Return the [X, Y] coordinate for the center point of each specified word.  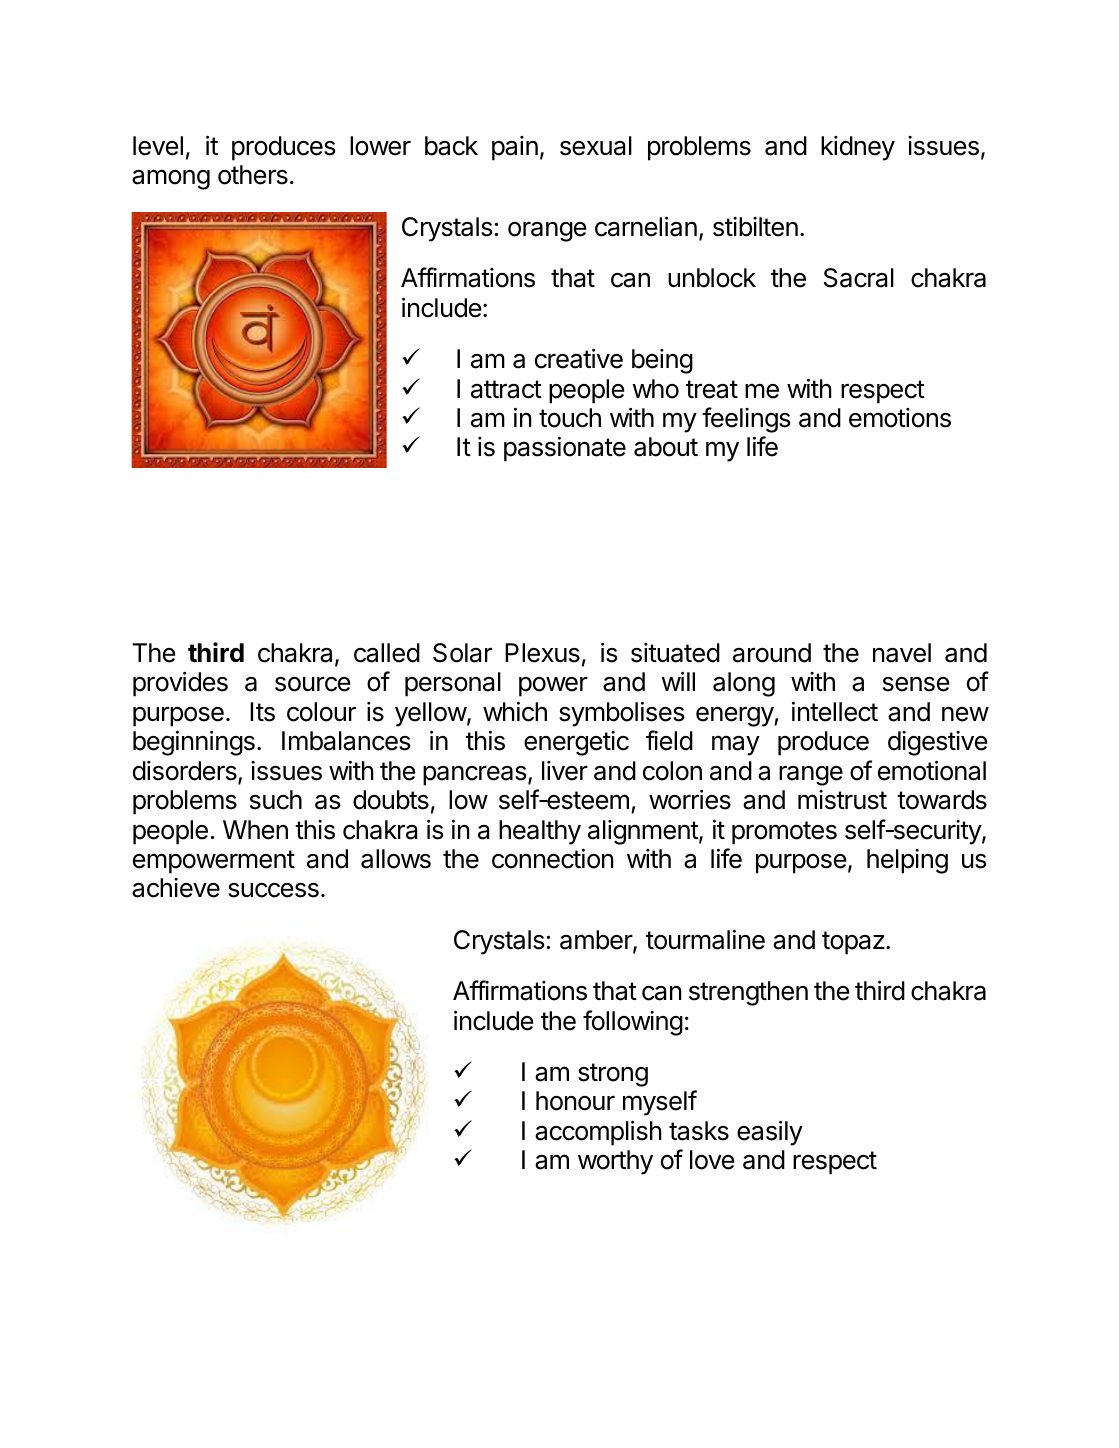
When [255, 830]
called [387, 653]
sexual [596, 146]
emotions [900, 418]
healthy [540, 832]
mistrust [842, 800]
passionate [565, 449]
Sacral [859, 278]
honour [575, 1101]
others [253, 175]
